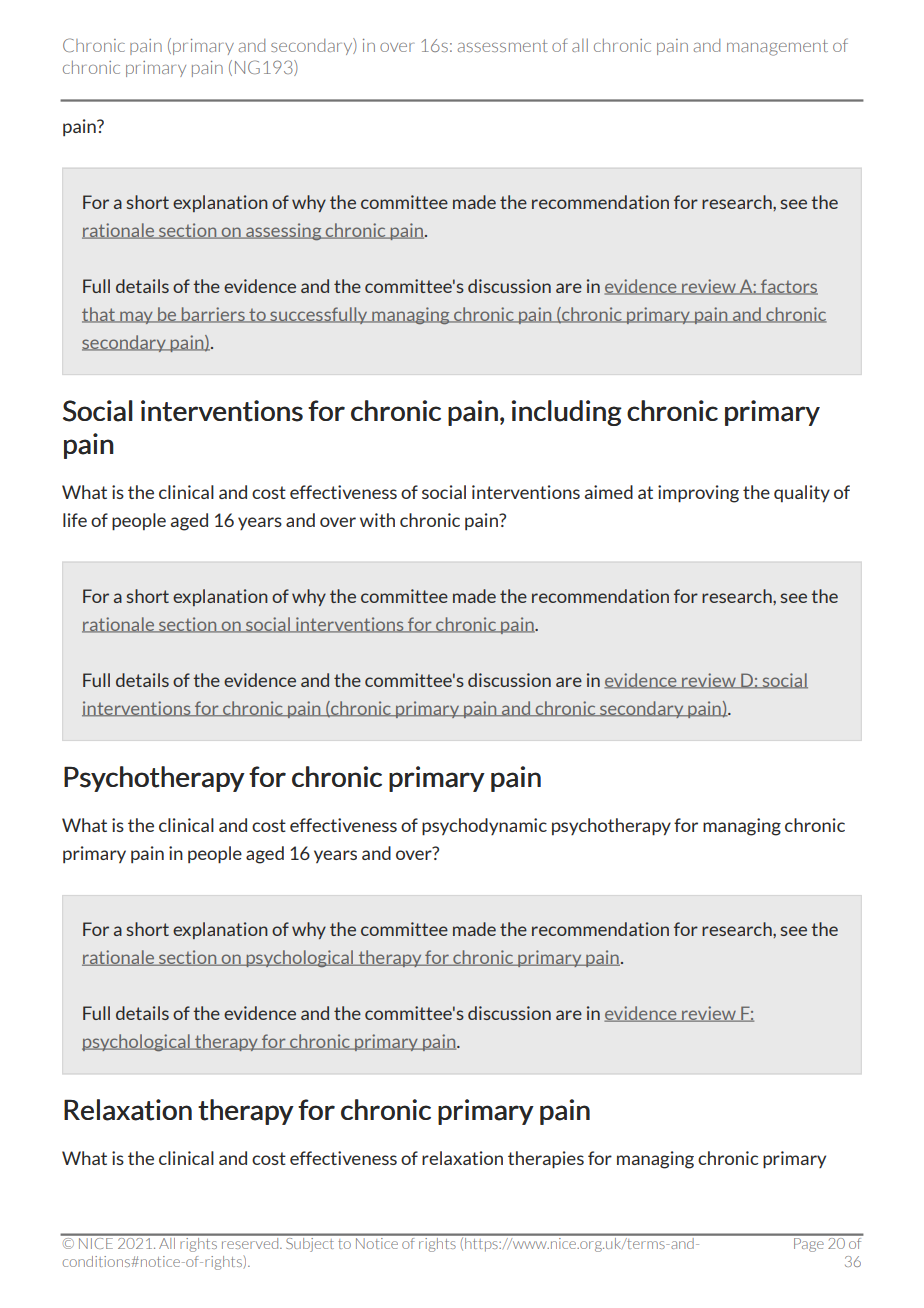 The height and width of the screenshot is (1308, 924). What do you see at coordinates (75, 520) in the screenshot?
I see `life` at bounding box center [75, 520].
